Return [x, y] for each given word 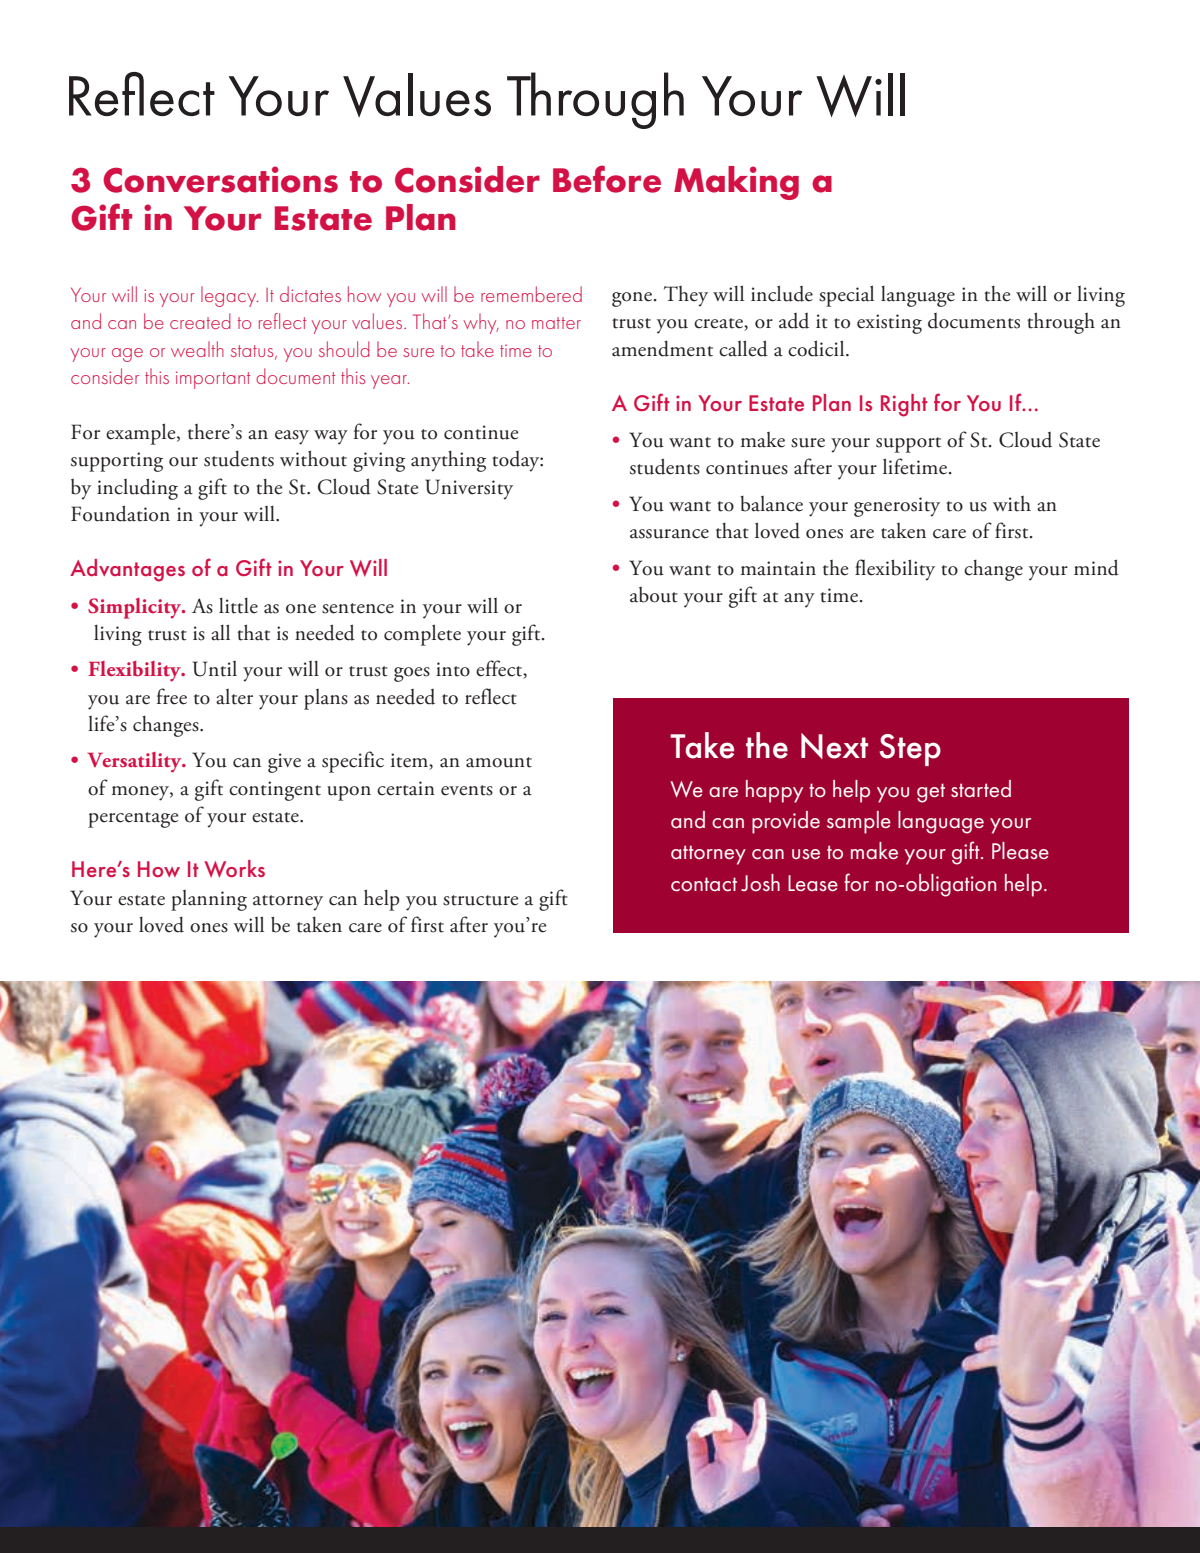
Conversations [220, 179]
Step [910, 750]
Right [904, 405]
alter [234, 697]
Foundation [120, 513]
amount [499, 762]
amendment [662, 349]
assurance [669, 534]
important [213, 380]
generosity [897, 507]
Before [607, 179]
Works [234, 869]
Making [736, 183]
